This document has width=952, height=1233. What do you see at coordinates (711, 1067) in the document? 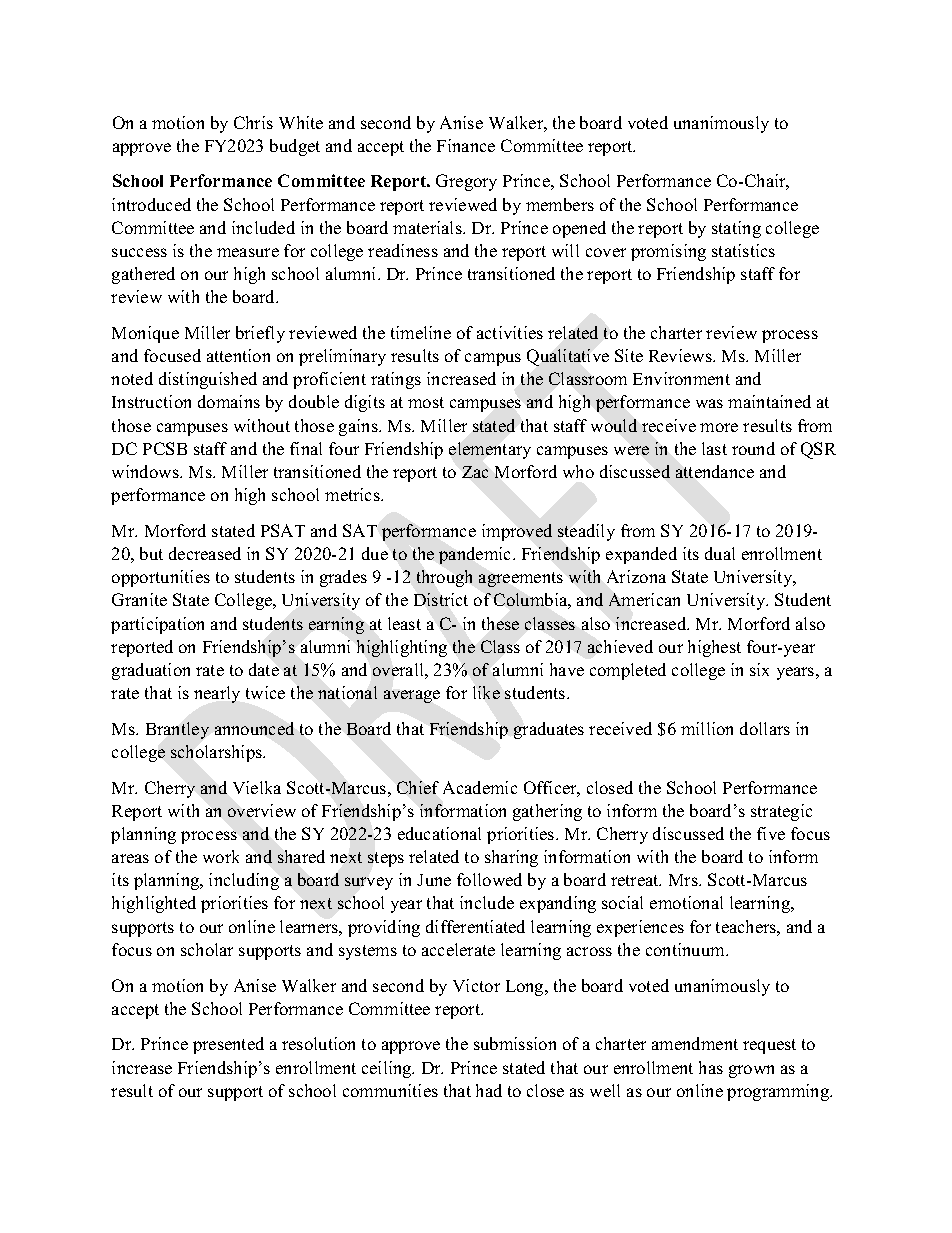
I see `has` at bounding box center [711, 1067].
